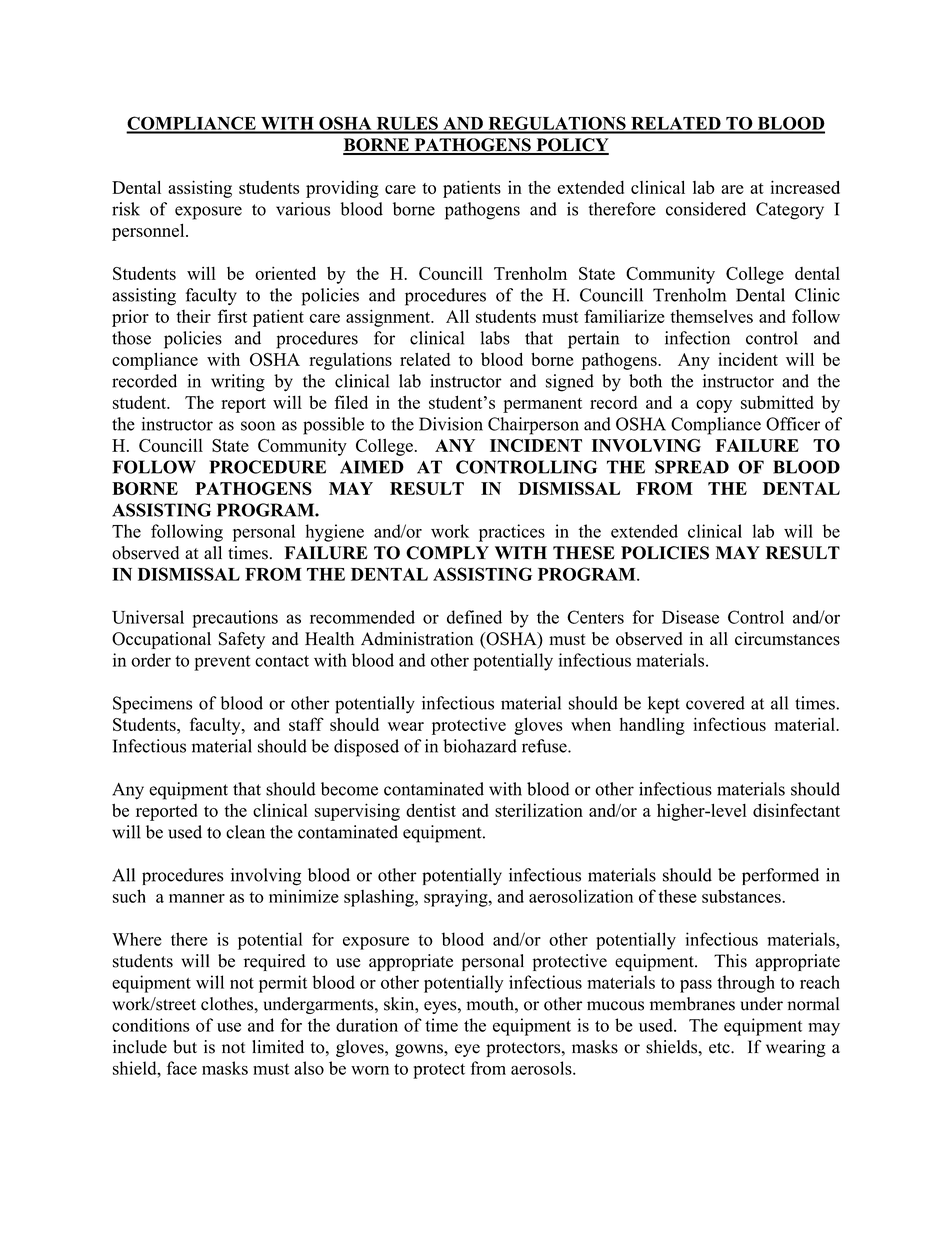  Describe the element at coordinates (796, 810) in the page. I see `disinfectant` at that location.
